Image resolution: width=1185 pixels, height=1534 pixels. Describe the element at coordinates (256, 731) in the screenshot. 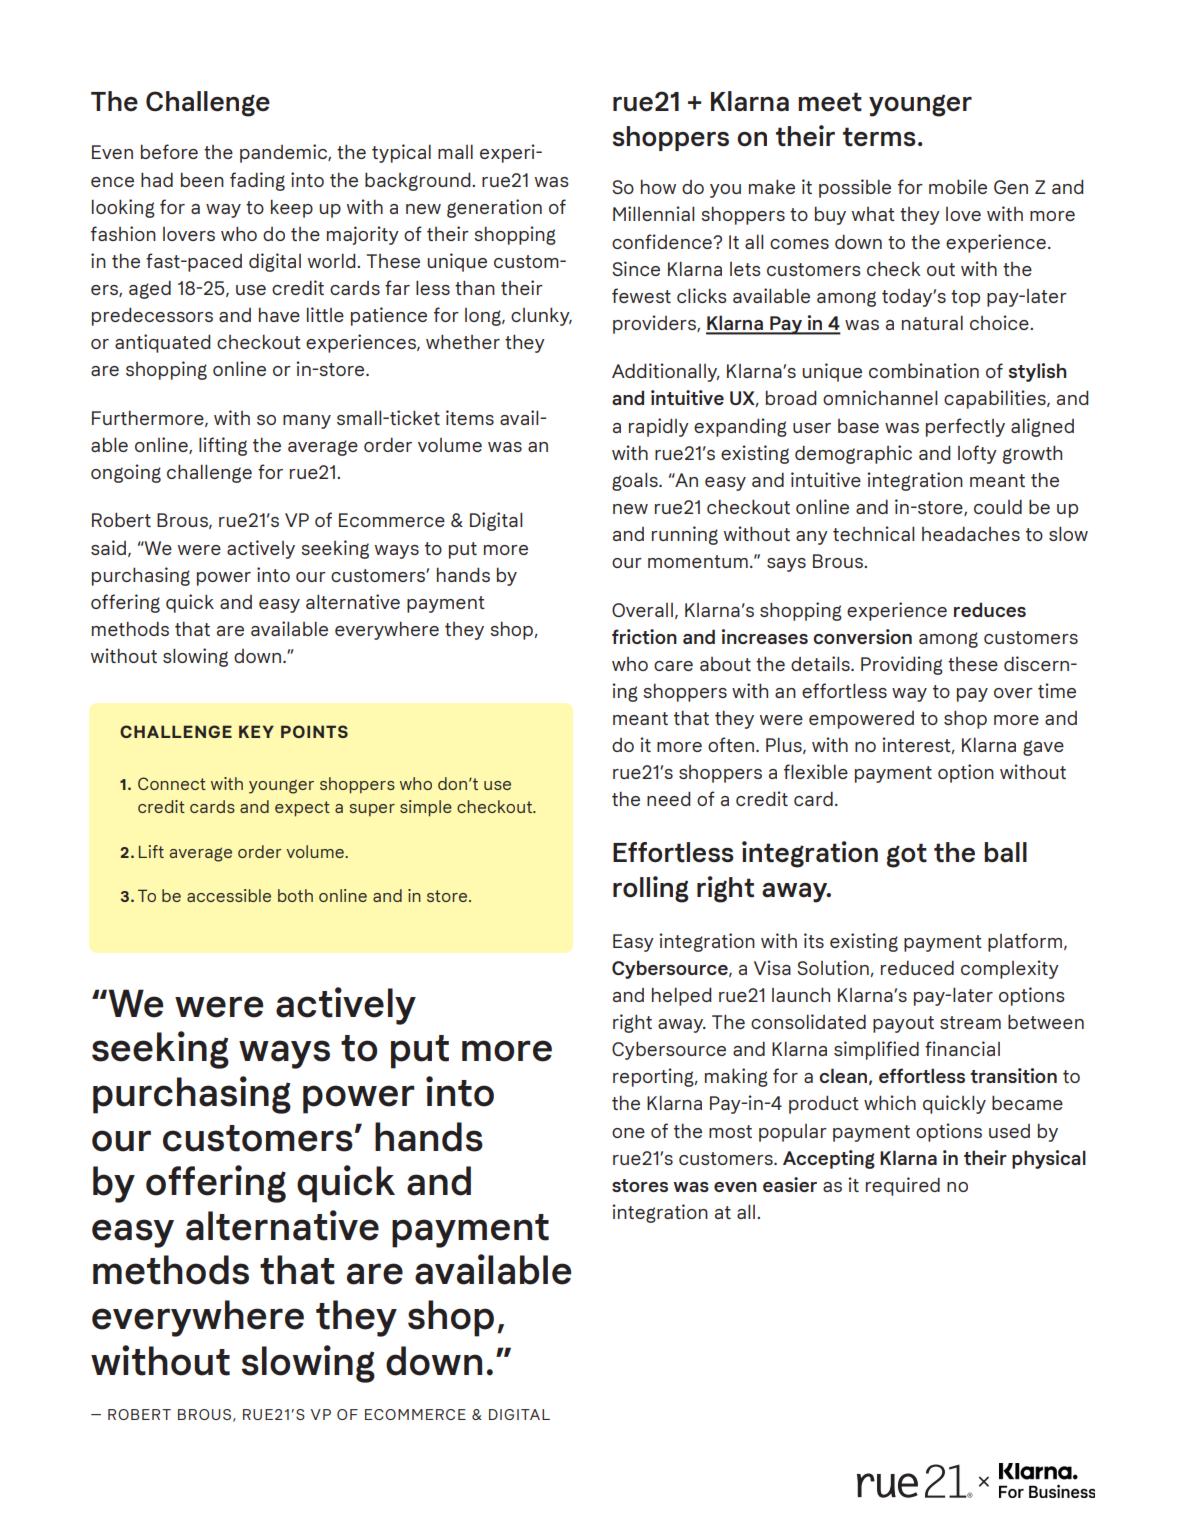

I see `KEY` at that location.
